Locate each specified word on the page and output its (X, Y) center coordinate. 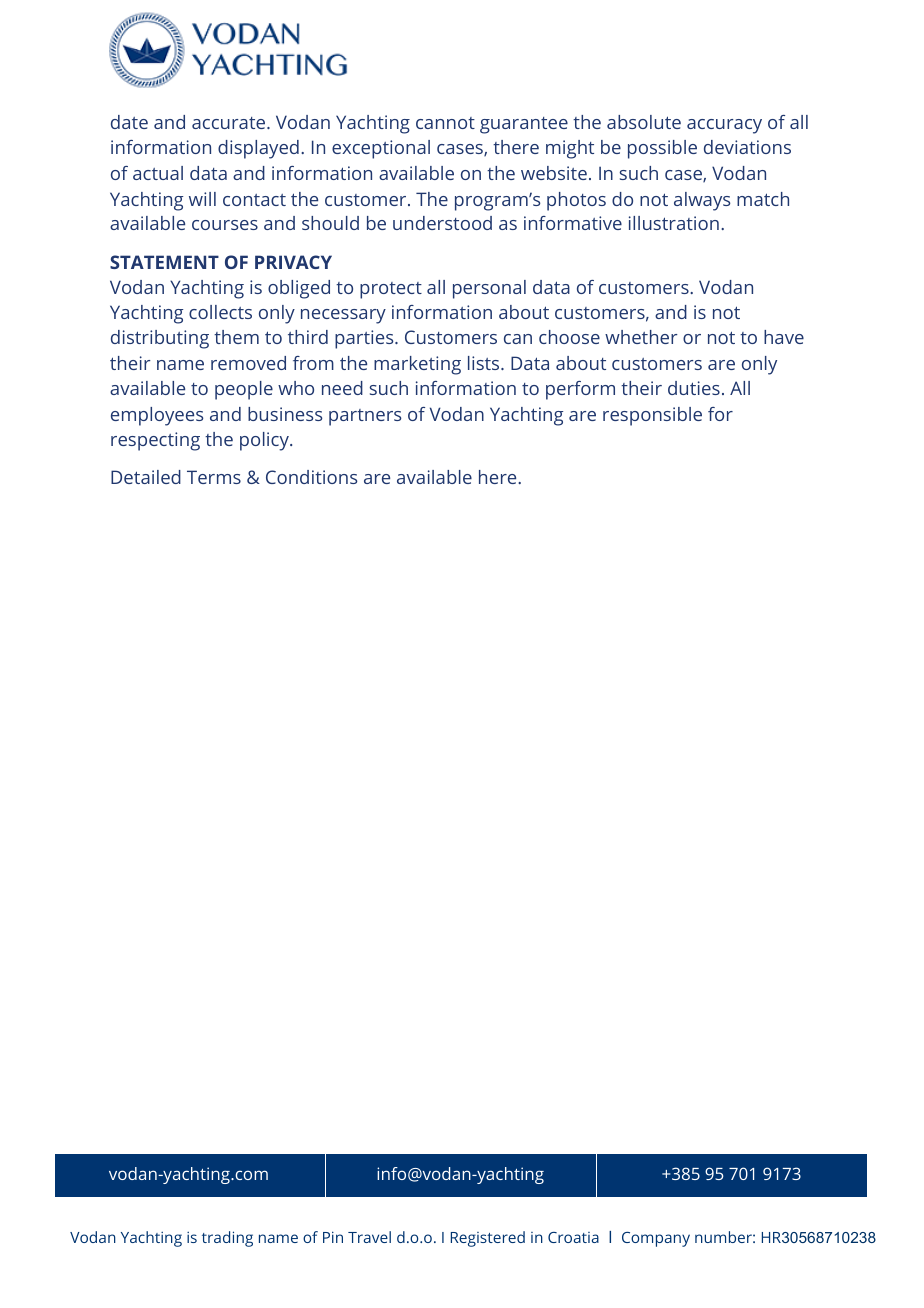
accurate (228, 123)
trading (227, 1239)
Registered (488, 1239)
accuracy (724, 126)
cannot (445, 123)
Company (656, 1239)
